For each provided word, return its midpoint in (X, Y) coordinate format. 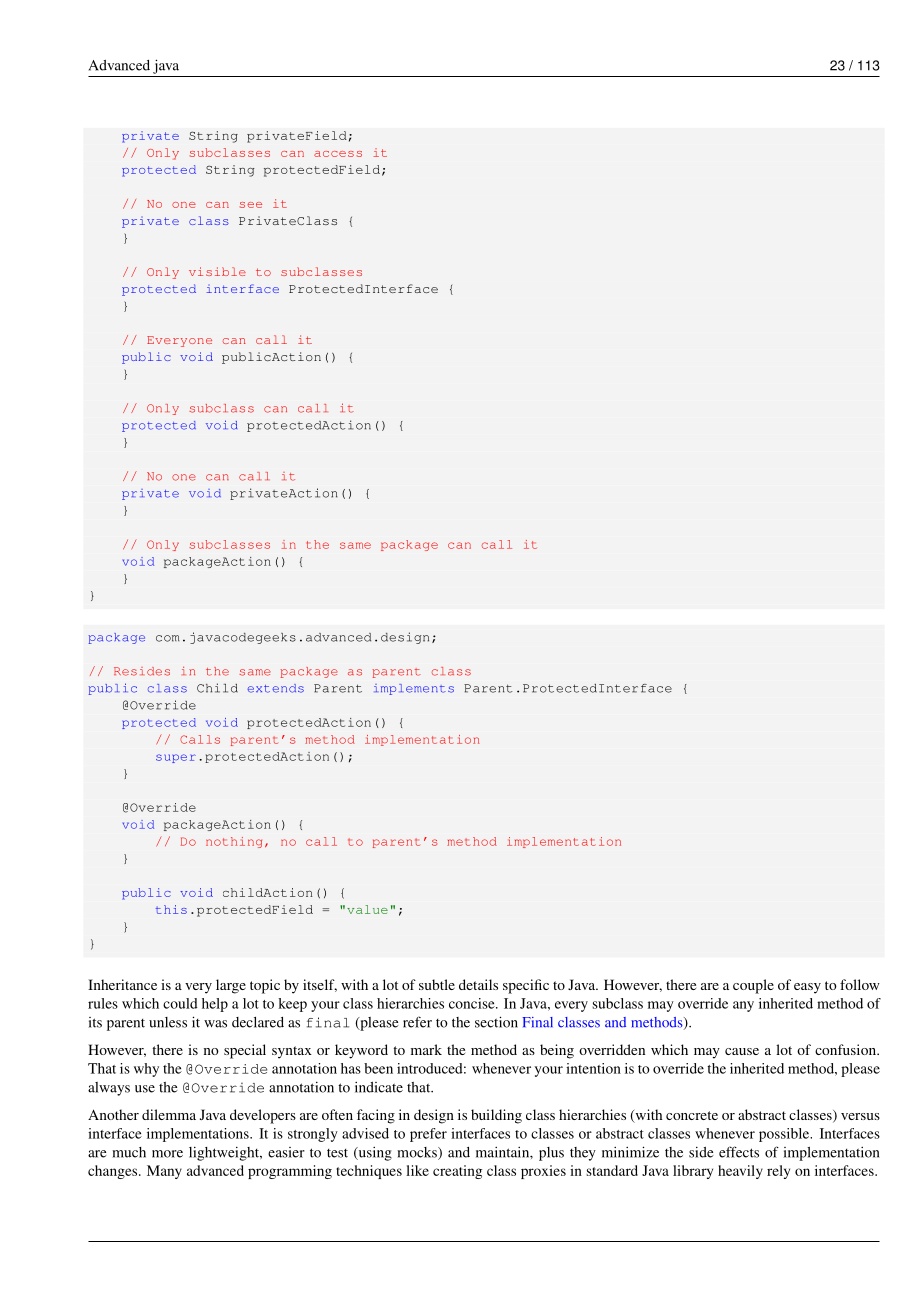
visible (217, 271)
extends (275, 688)
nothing (234, 842)
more (167, 1154)
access (338, 154)
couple (753, 986)
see (251, 205)
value (367, 909)
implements (414, 689)
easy (807, 988)
